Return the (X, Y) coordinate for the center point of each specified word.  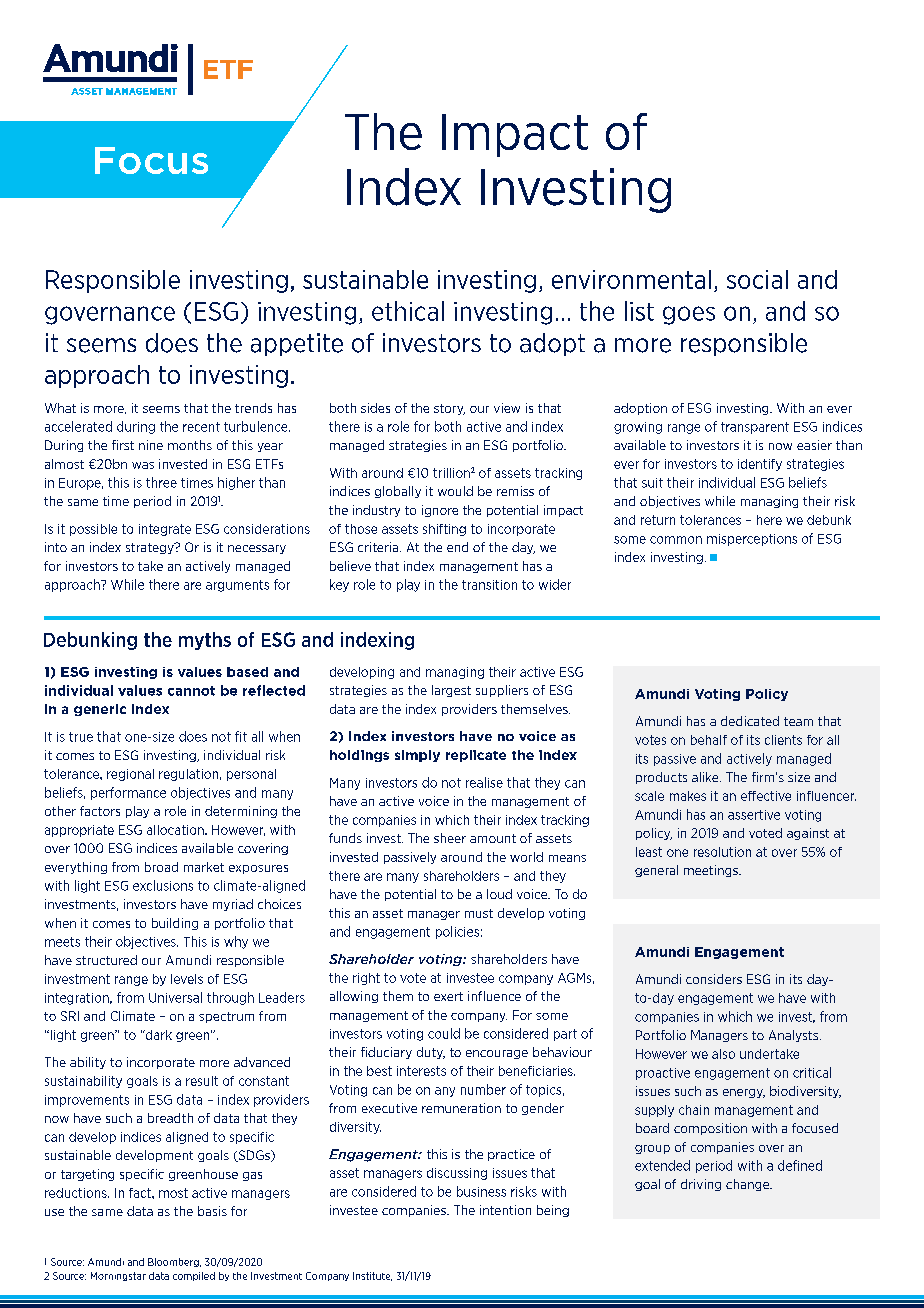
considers (714, 979)
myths (205, 641)
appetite (297, 344)
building (175, 924)
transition (489, 585)
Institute (372, 1276)
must (479, 913)
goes (689, 315)
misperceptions (752, 540)
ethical (408, 311)
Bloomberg (174, 1262)
